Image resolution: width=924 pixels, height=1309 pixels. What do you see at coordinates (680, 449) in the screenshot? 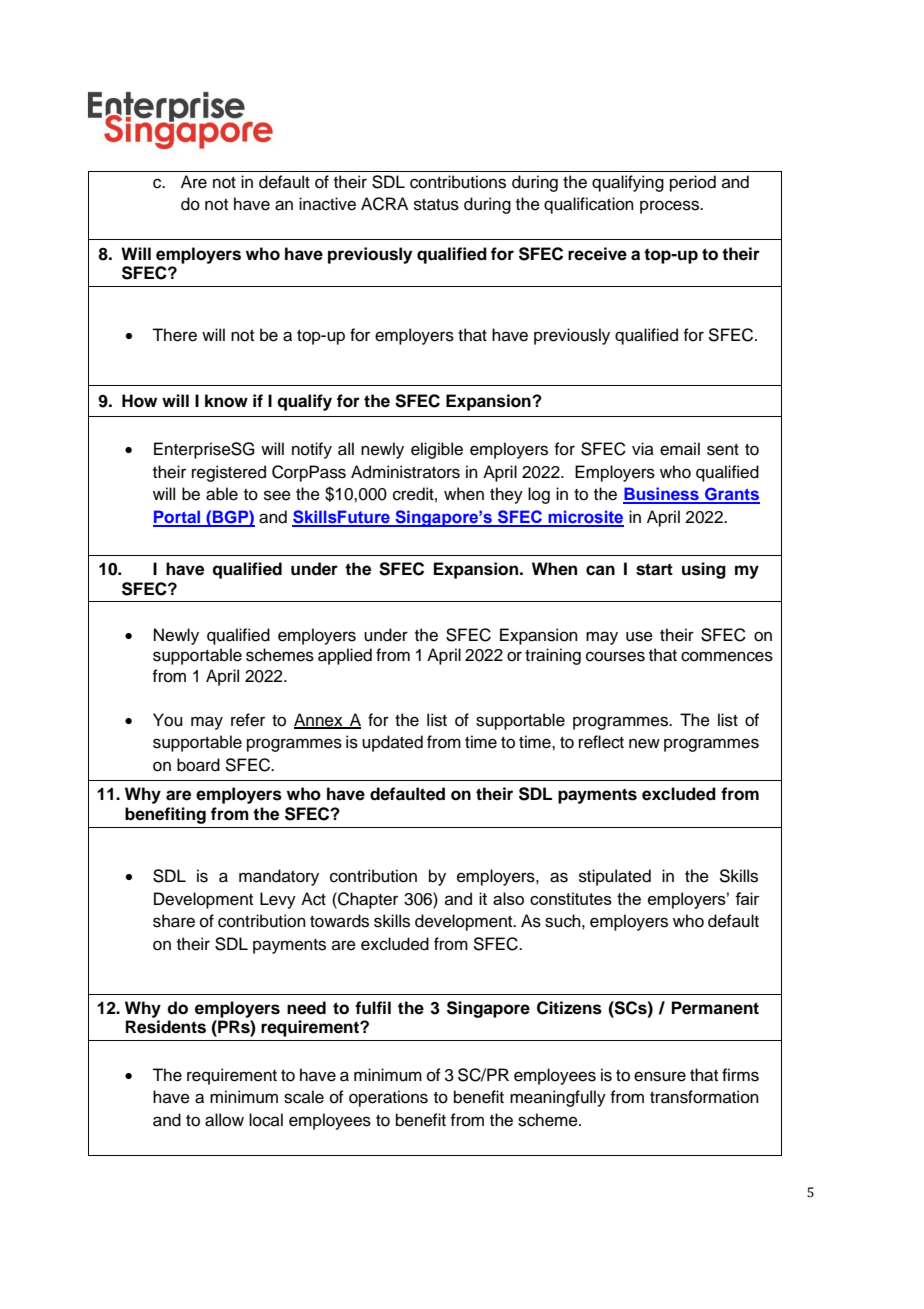
I see `email` at bounding box center [680, 449].
